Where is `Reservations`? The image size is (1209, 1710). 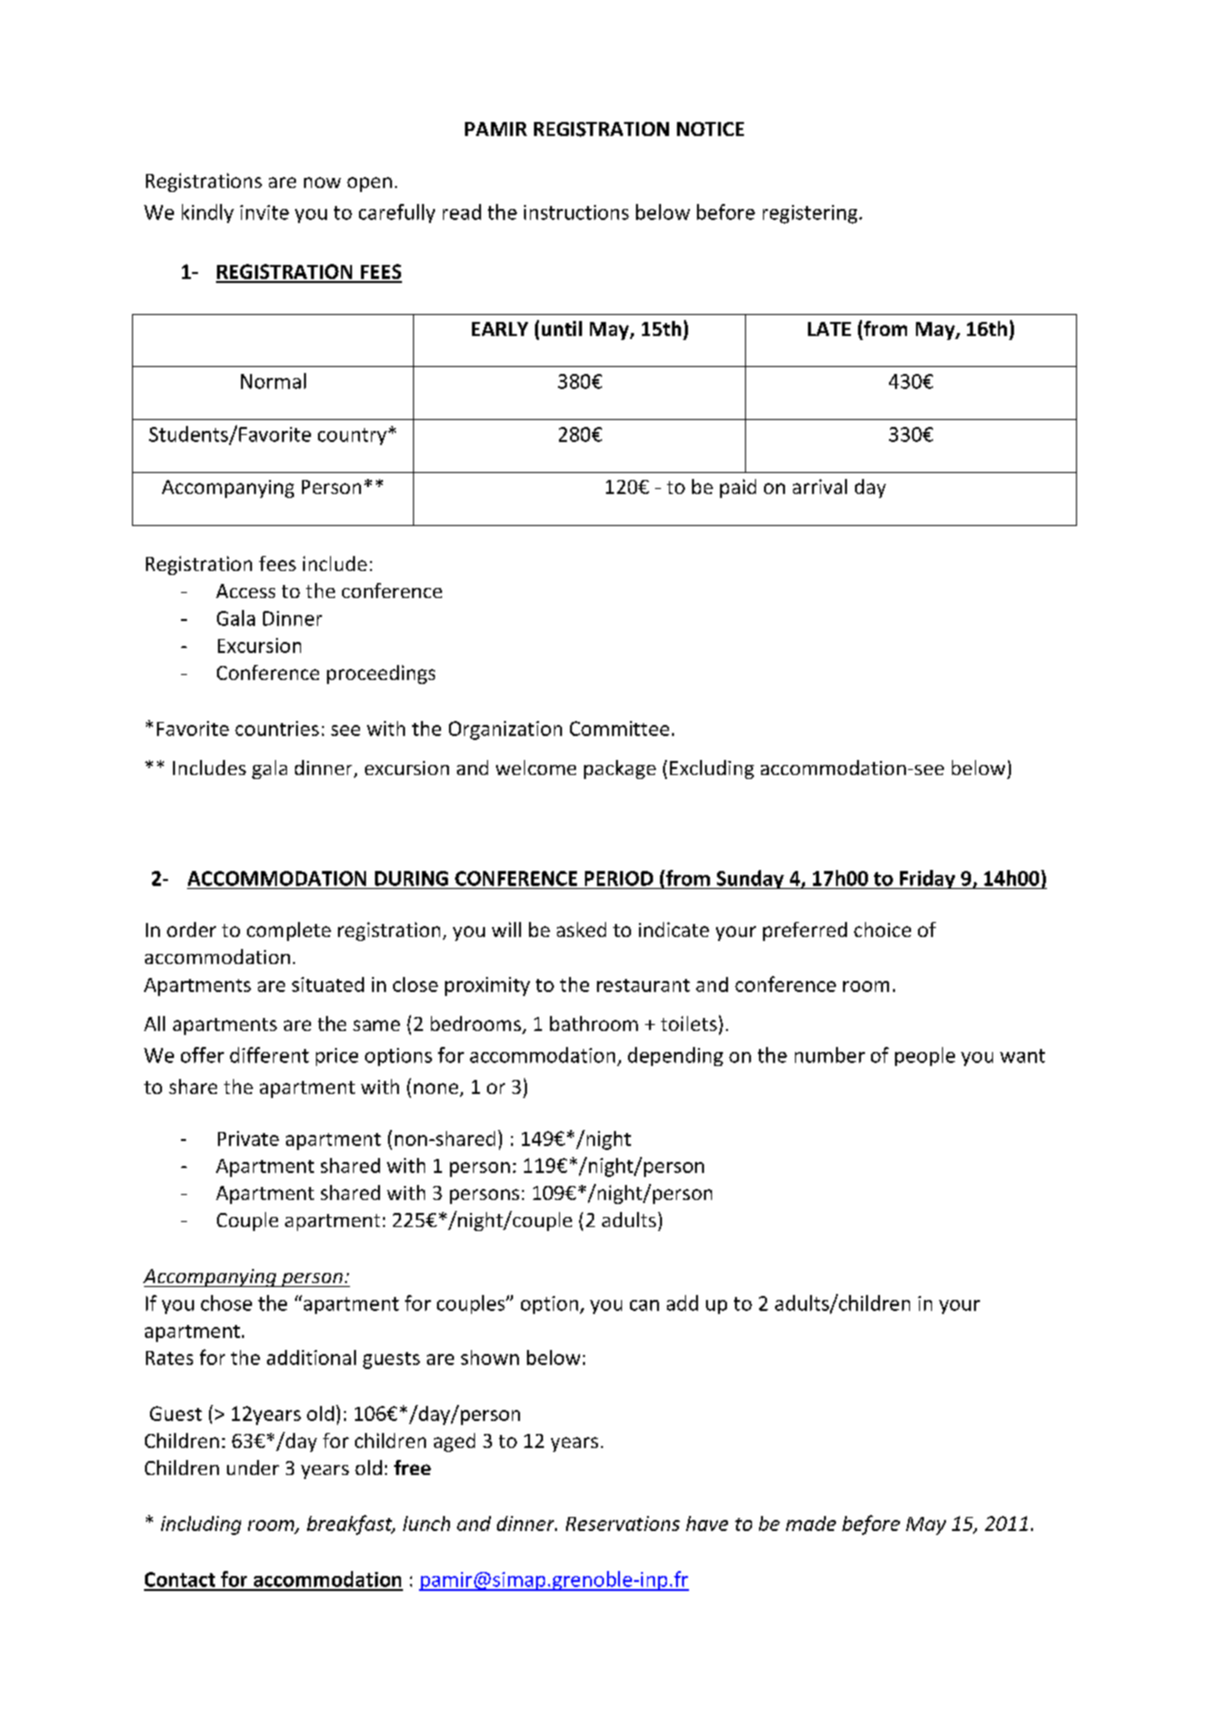
Reservations is located at coordinates (623, 1523).
